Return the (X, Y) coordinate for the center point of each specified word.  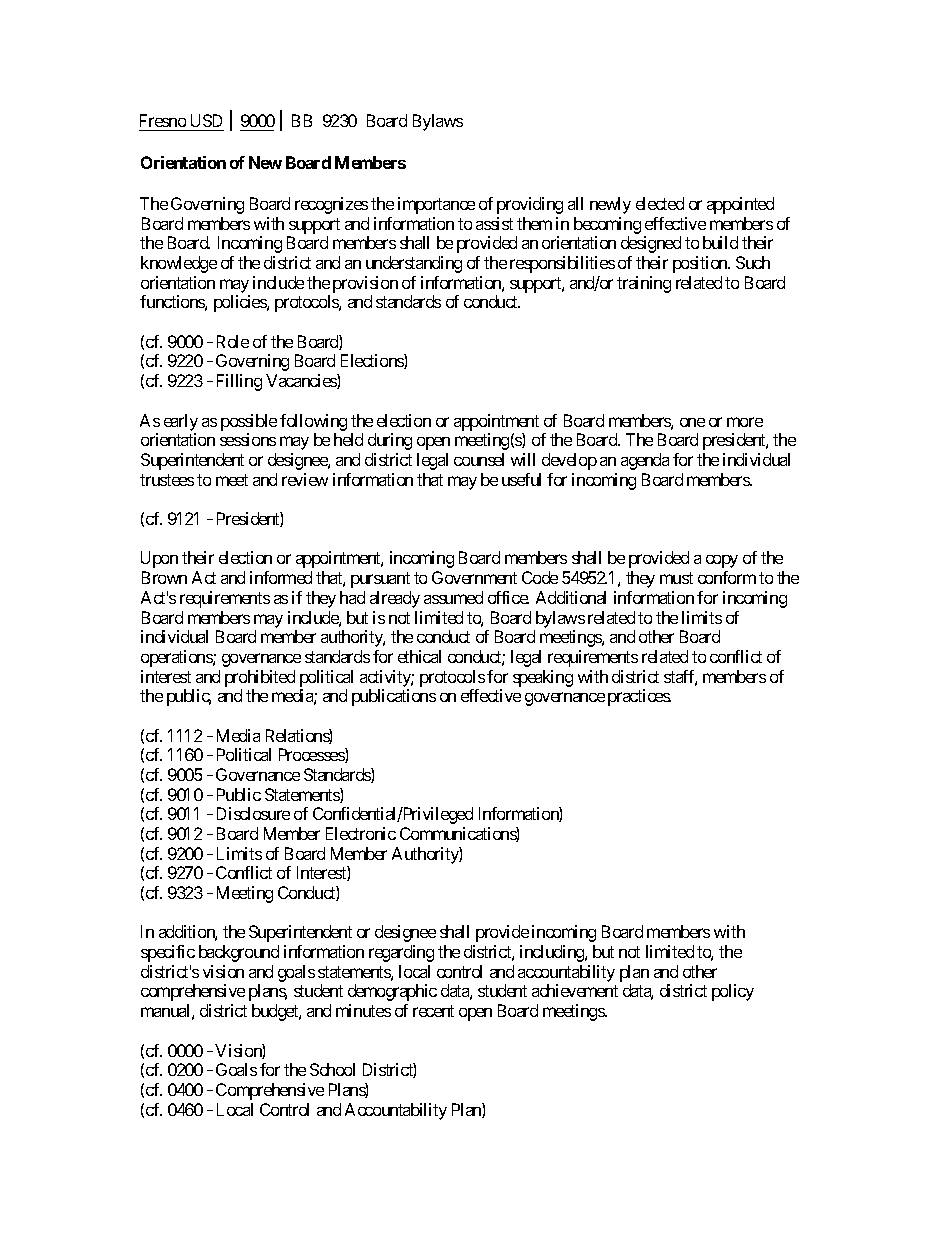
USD (206, 120)
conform (727, 577)
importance (436, 205)
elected (660, 203)
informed (281, 577)
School (332, 1069)
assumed (453, 597)
